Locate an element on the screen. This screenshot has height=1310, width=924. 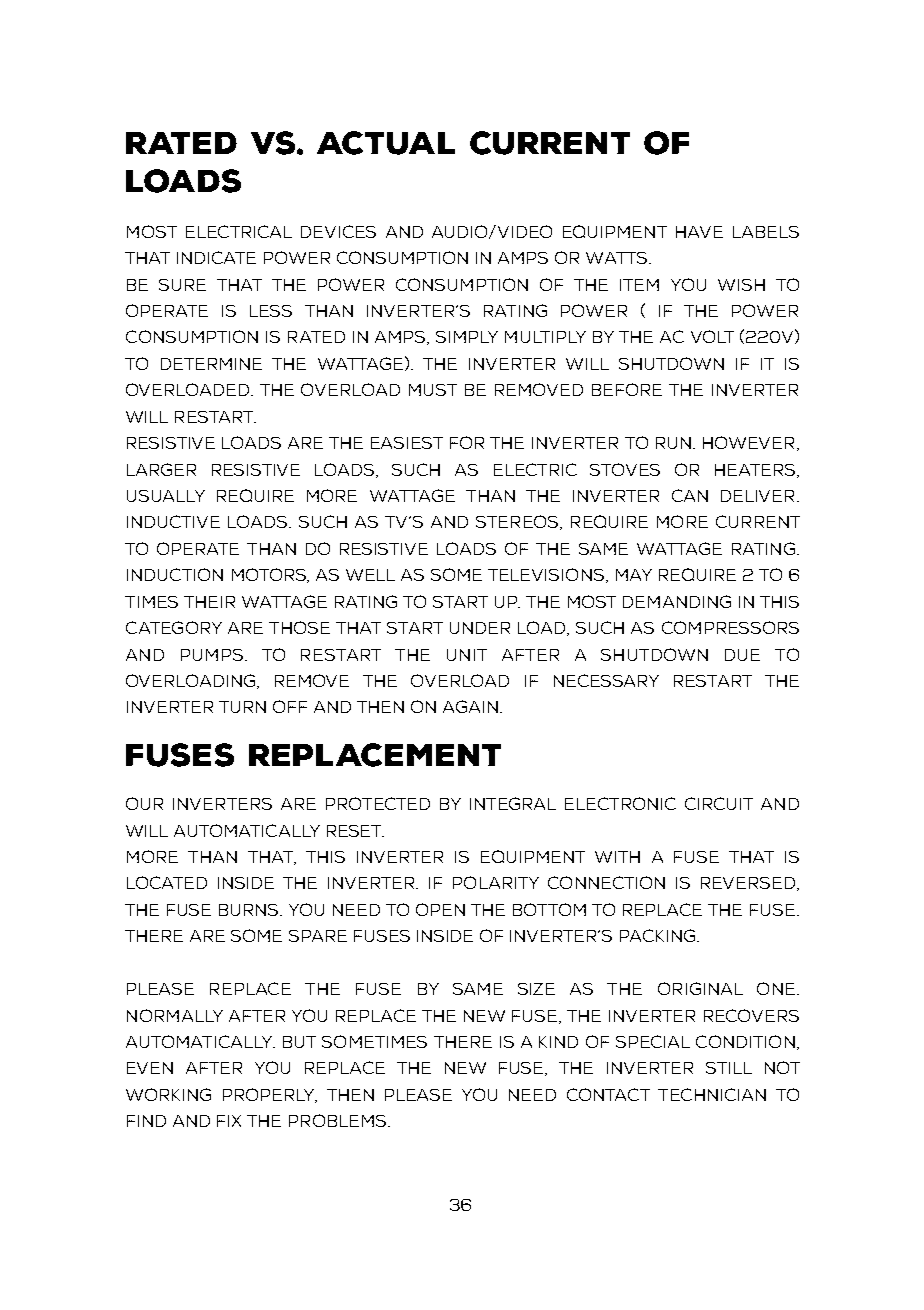
have is located at coordinates (699, 232).
